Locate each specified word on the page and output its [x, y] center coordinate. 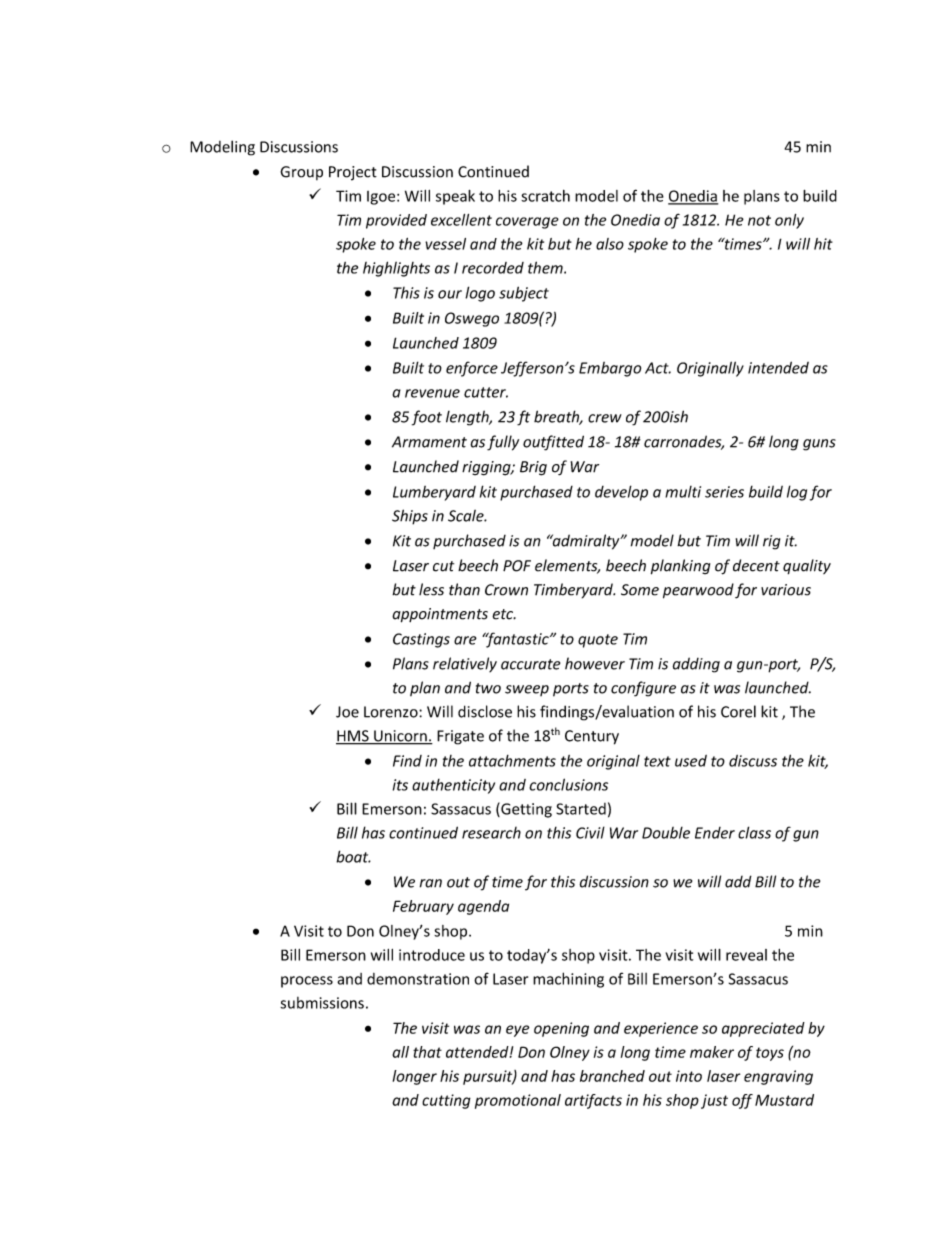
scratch [545, 196]
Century [592, 737]
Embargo [610, 369]
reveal [746, 955]
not [759, 220]
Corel [738, 711]
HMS [353, 737]
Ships [410, 517]
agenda [483, 907]
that [427, 1052]
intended [778, 367]
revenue [432, 393]
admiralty [586, 542]
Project [353, 173]
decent [756, 565]
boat [353, 856]
